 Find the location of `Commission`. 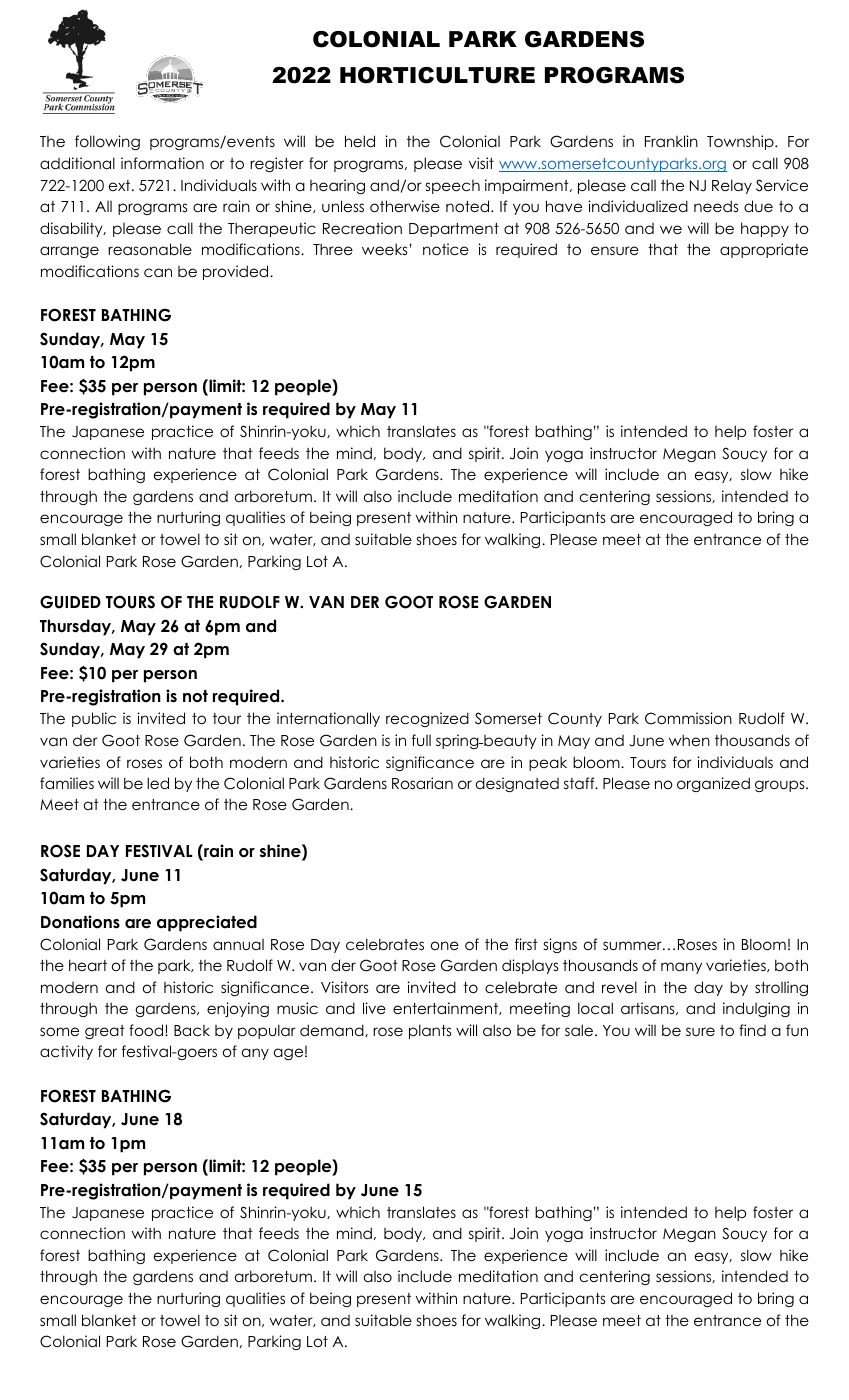

Commission is located at coordinates (688, 718).
